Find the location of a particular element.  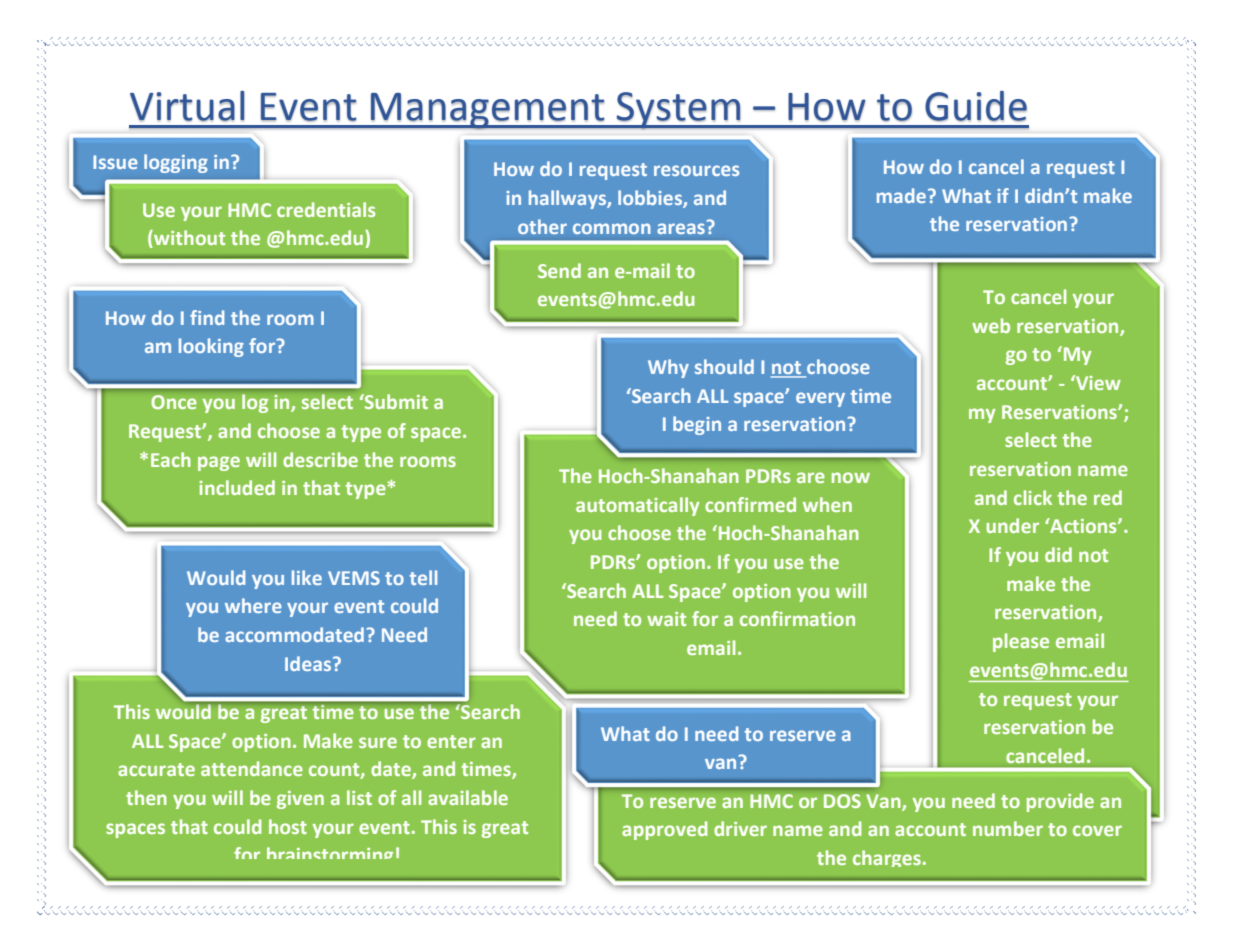

Virtual is located at coordinates (187, 106).
